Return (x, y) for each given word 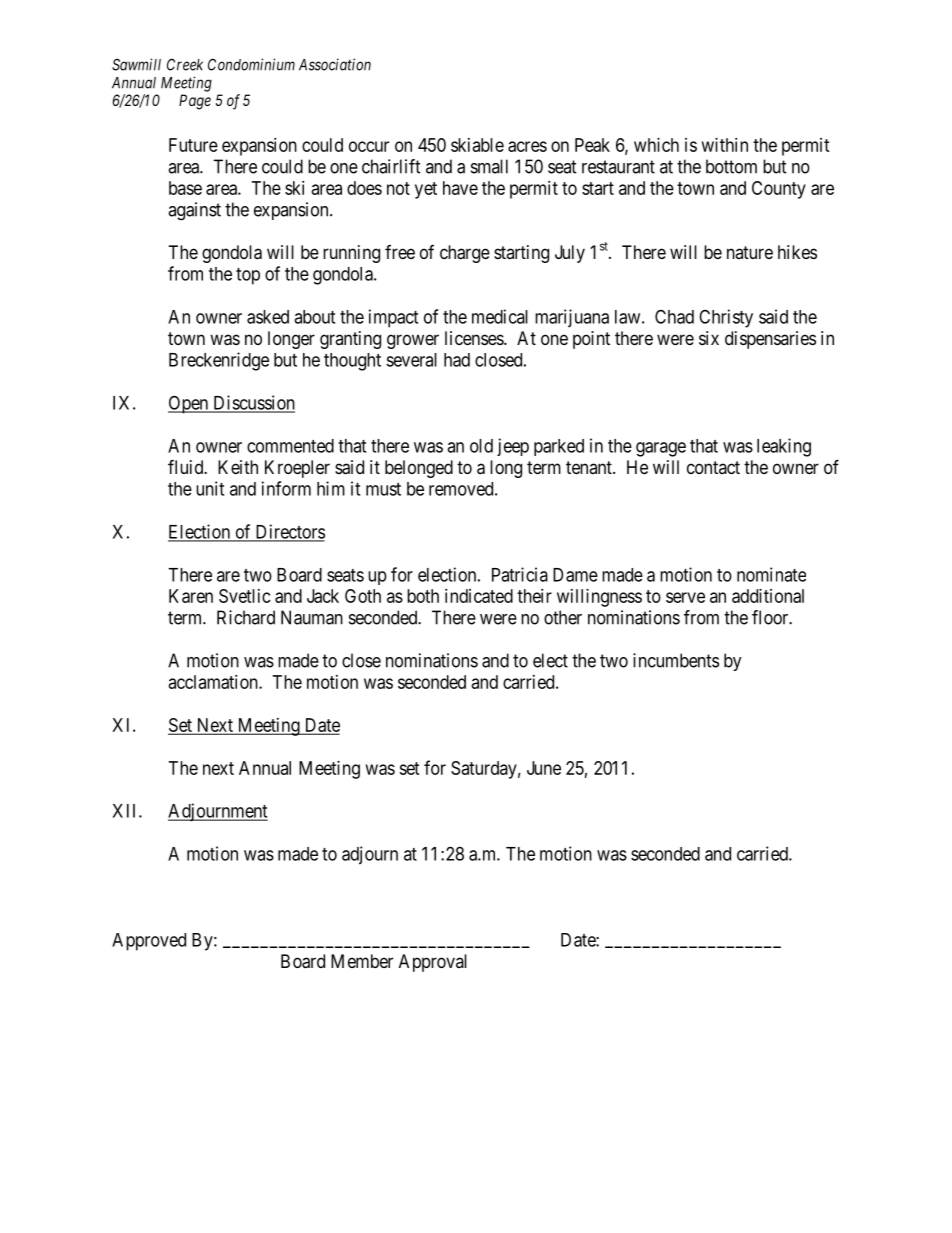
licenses (475, 338)
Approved (149, 942)
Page (195, 102)
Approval (433, 963)
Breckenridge (219, 361)
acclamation (214, 682)
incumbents (676, 660)
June (544, 768)
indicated (479, 596)
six (709, 338)
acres (527, 146)
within (725, 145)
